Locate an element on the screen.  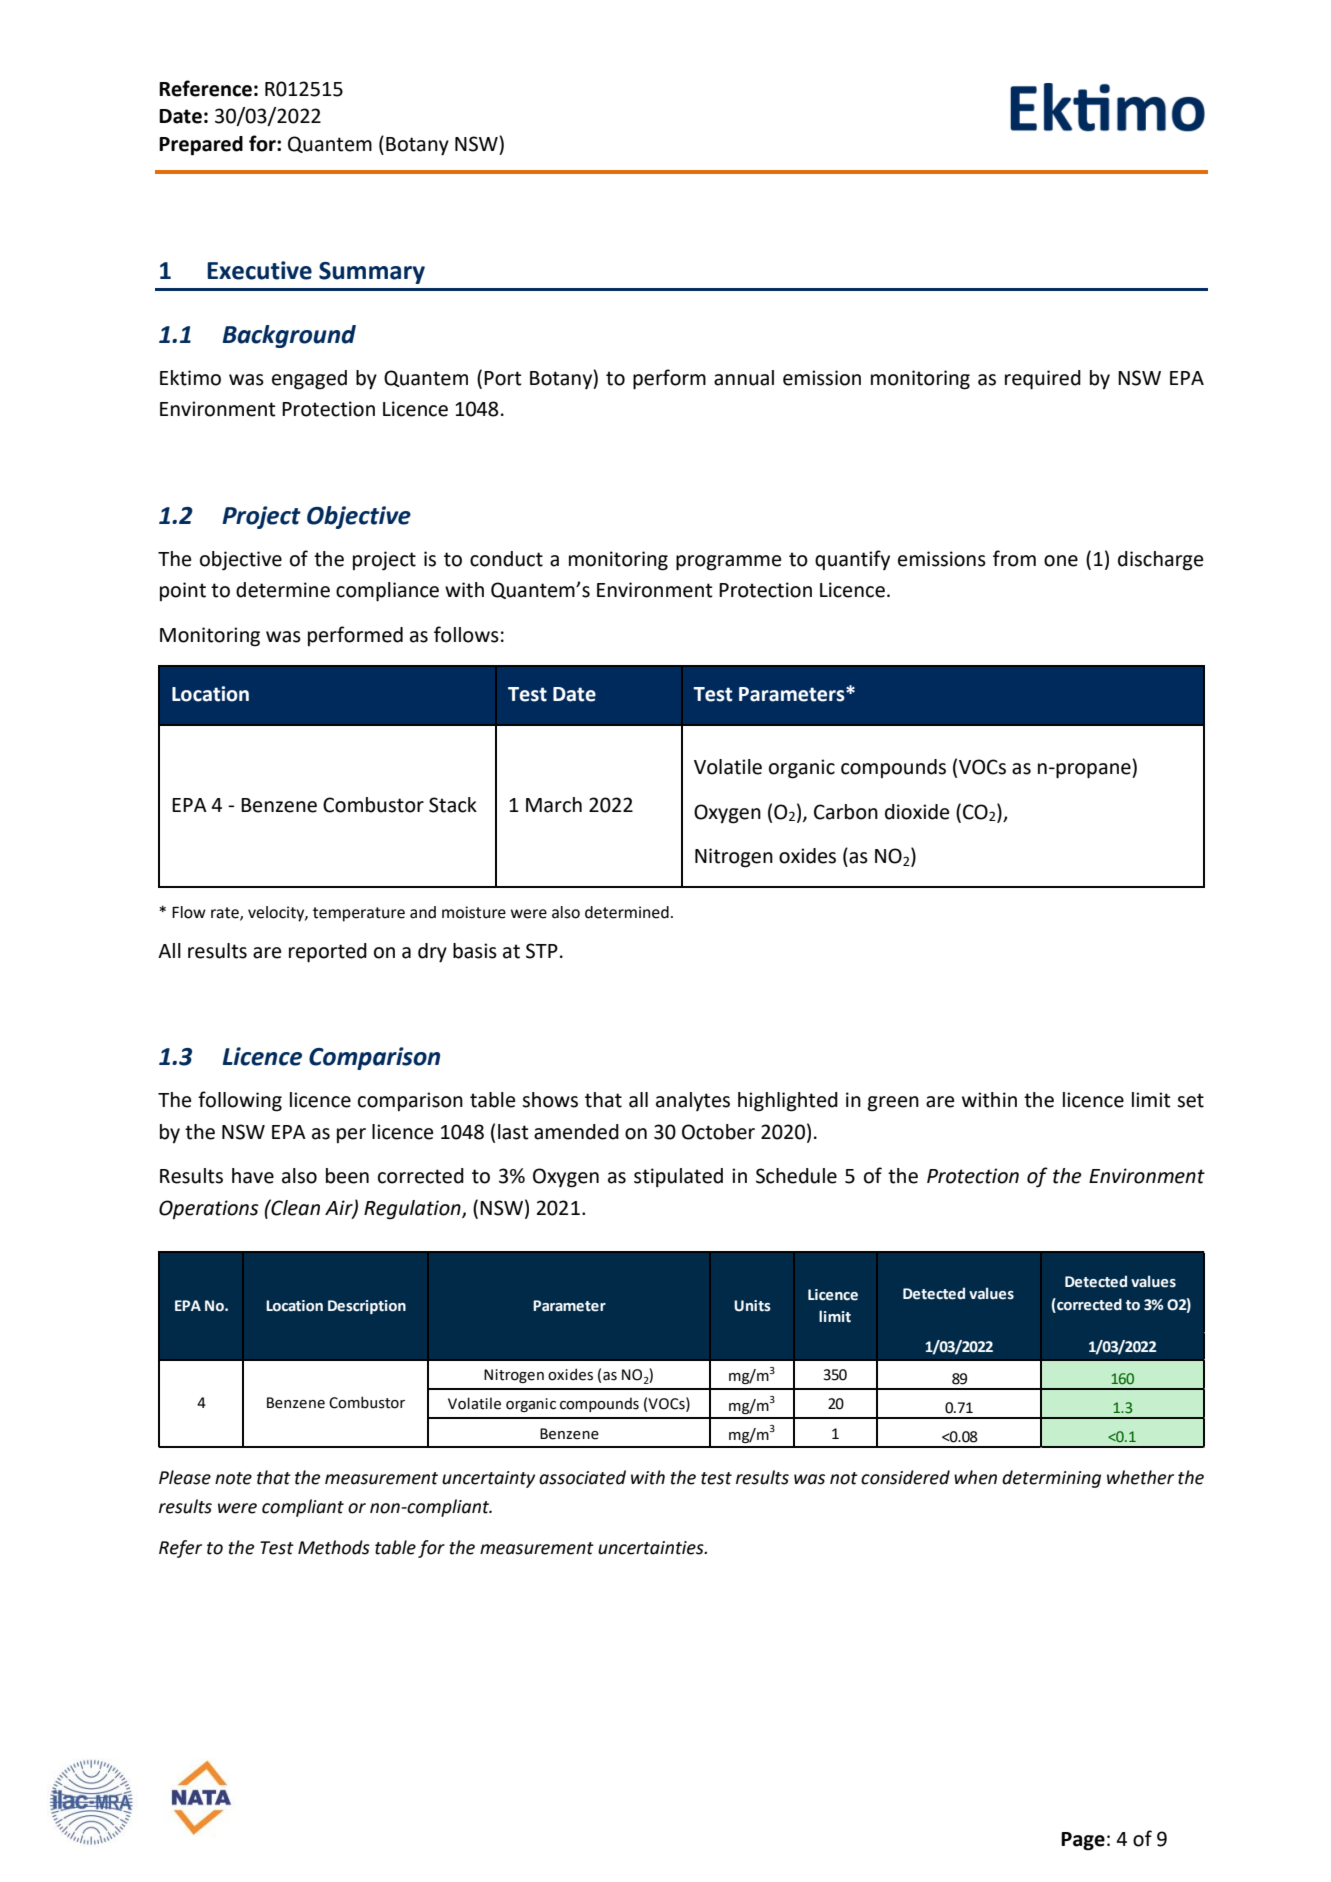
Units is located at coordinates (752, 1306).
